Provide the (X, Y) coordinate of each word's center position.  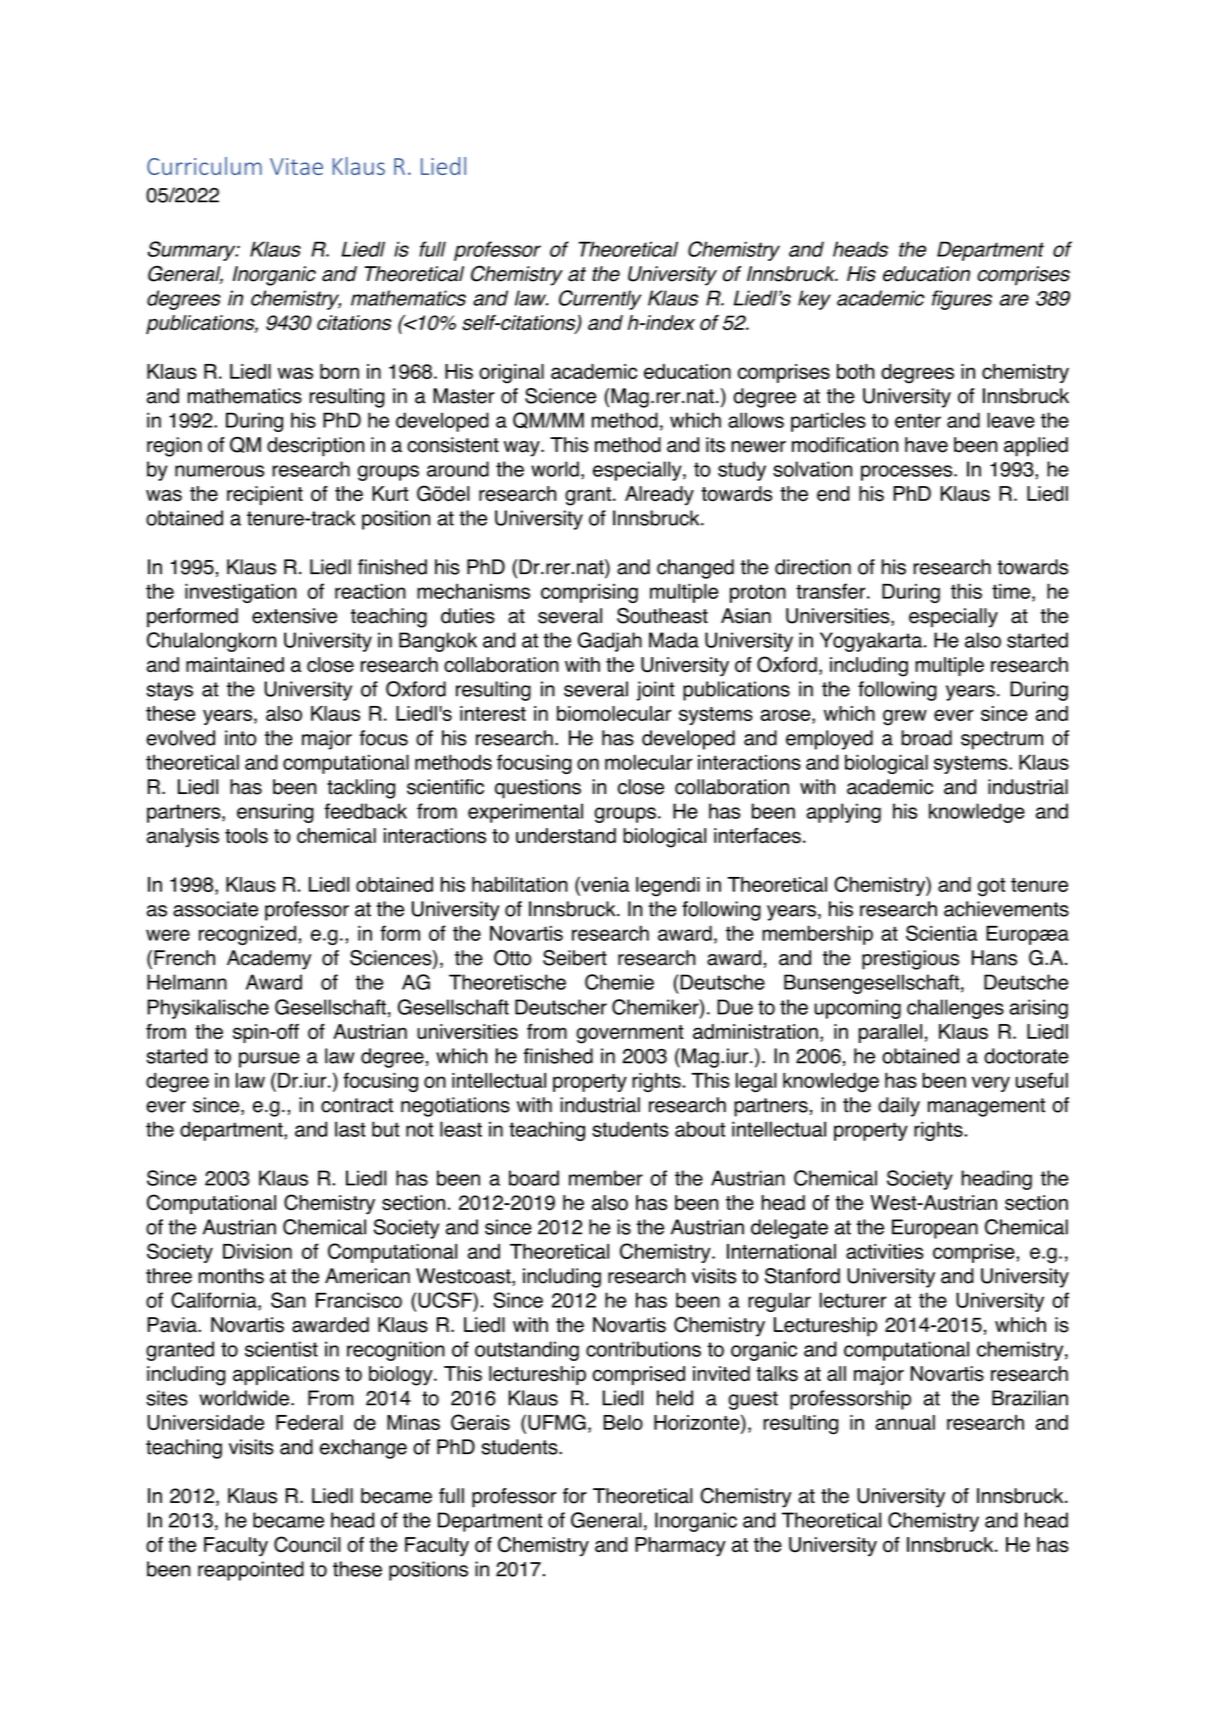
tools (246, 836)
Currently (600, 300)
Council (307, 1544)
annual (905, 1422)
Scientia (941, 933)
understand (566, 836)
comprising (589, 593)
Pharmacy (680, 1547)
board (534, 1178)
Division (257, 1251)
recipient (265, 495)
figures (962, 300)
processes (908, 473)
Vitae (296, 166)
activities (885, 1251)
